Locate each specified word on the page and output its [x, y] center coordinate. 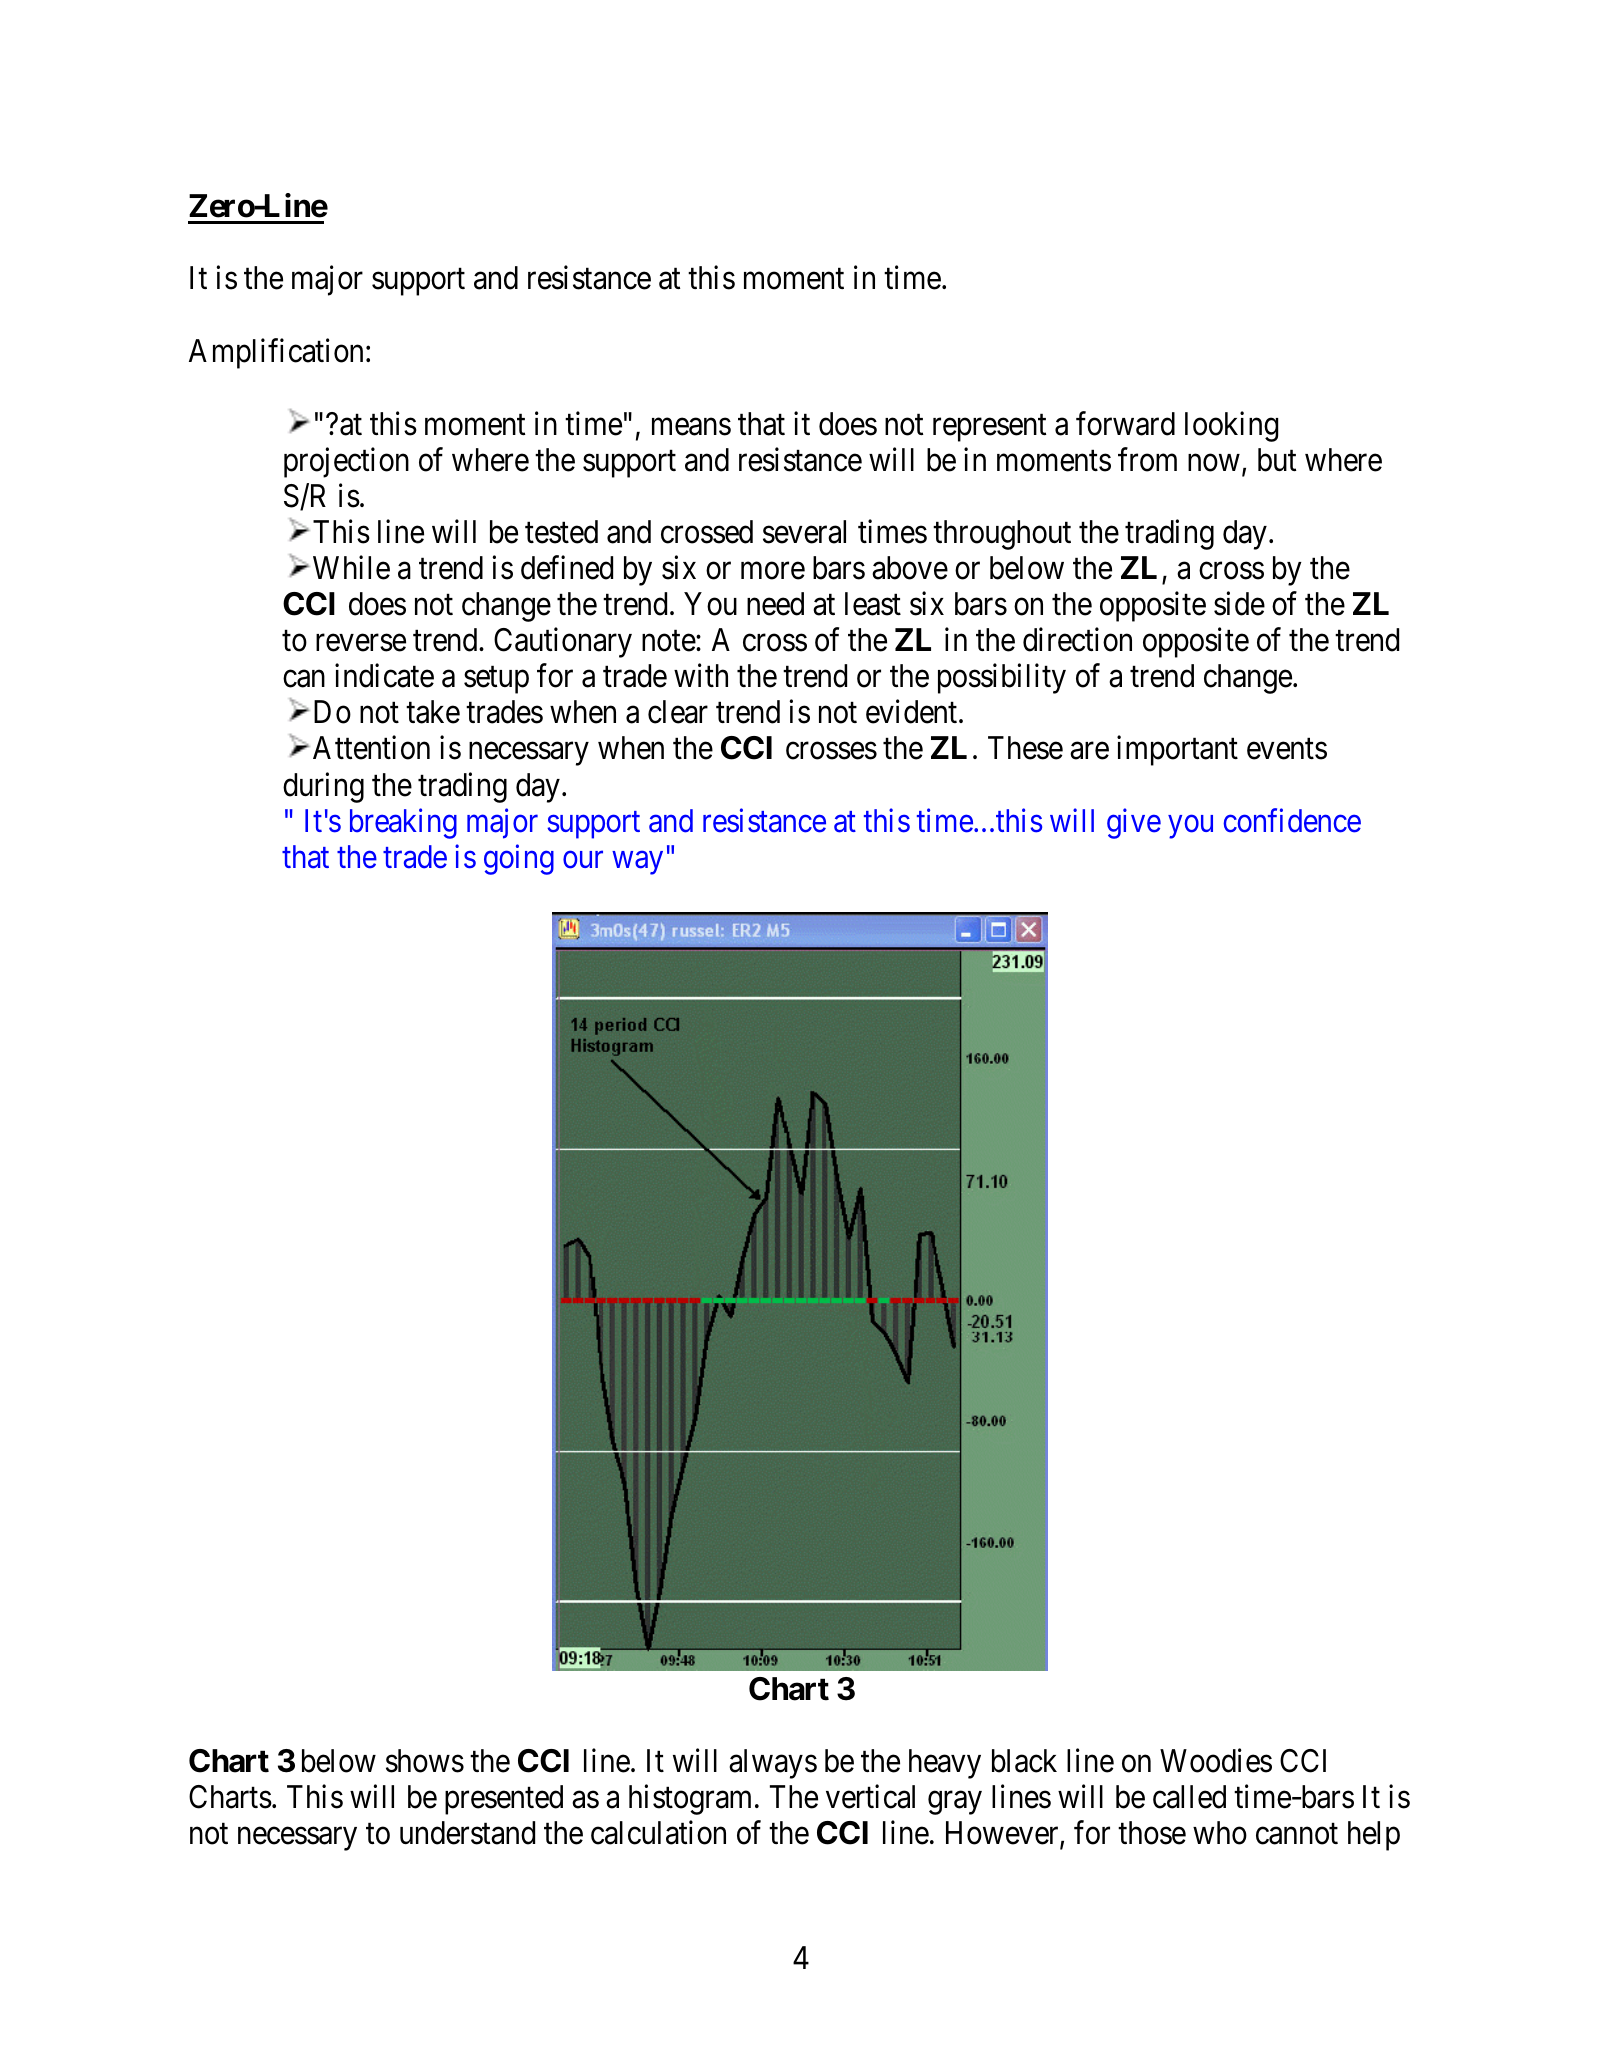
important [1177, 751]
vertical [870, 1796]
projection [346, 462]
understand [467, 1833]
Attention [371, 748]
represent [989, 428]
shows [425, 1761]
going [519, 860]
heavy [945, 1764]
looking [1231, 426]
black [1024, 1761]
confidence [1292, 820]
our [583, 860]
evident [913, 712]
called [1189, 1797]
